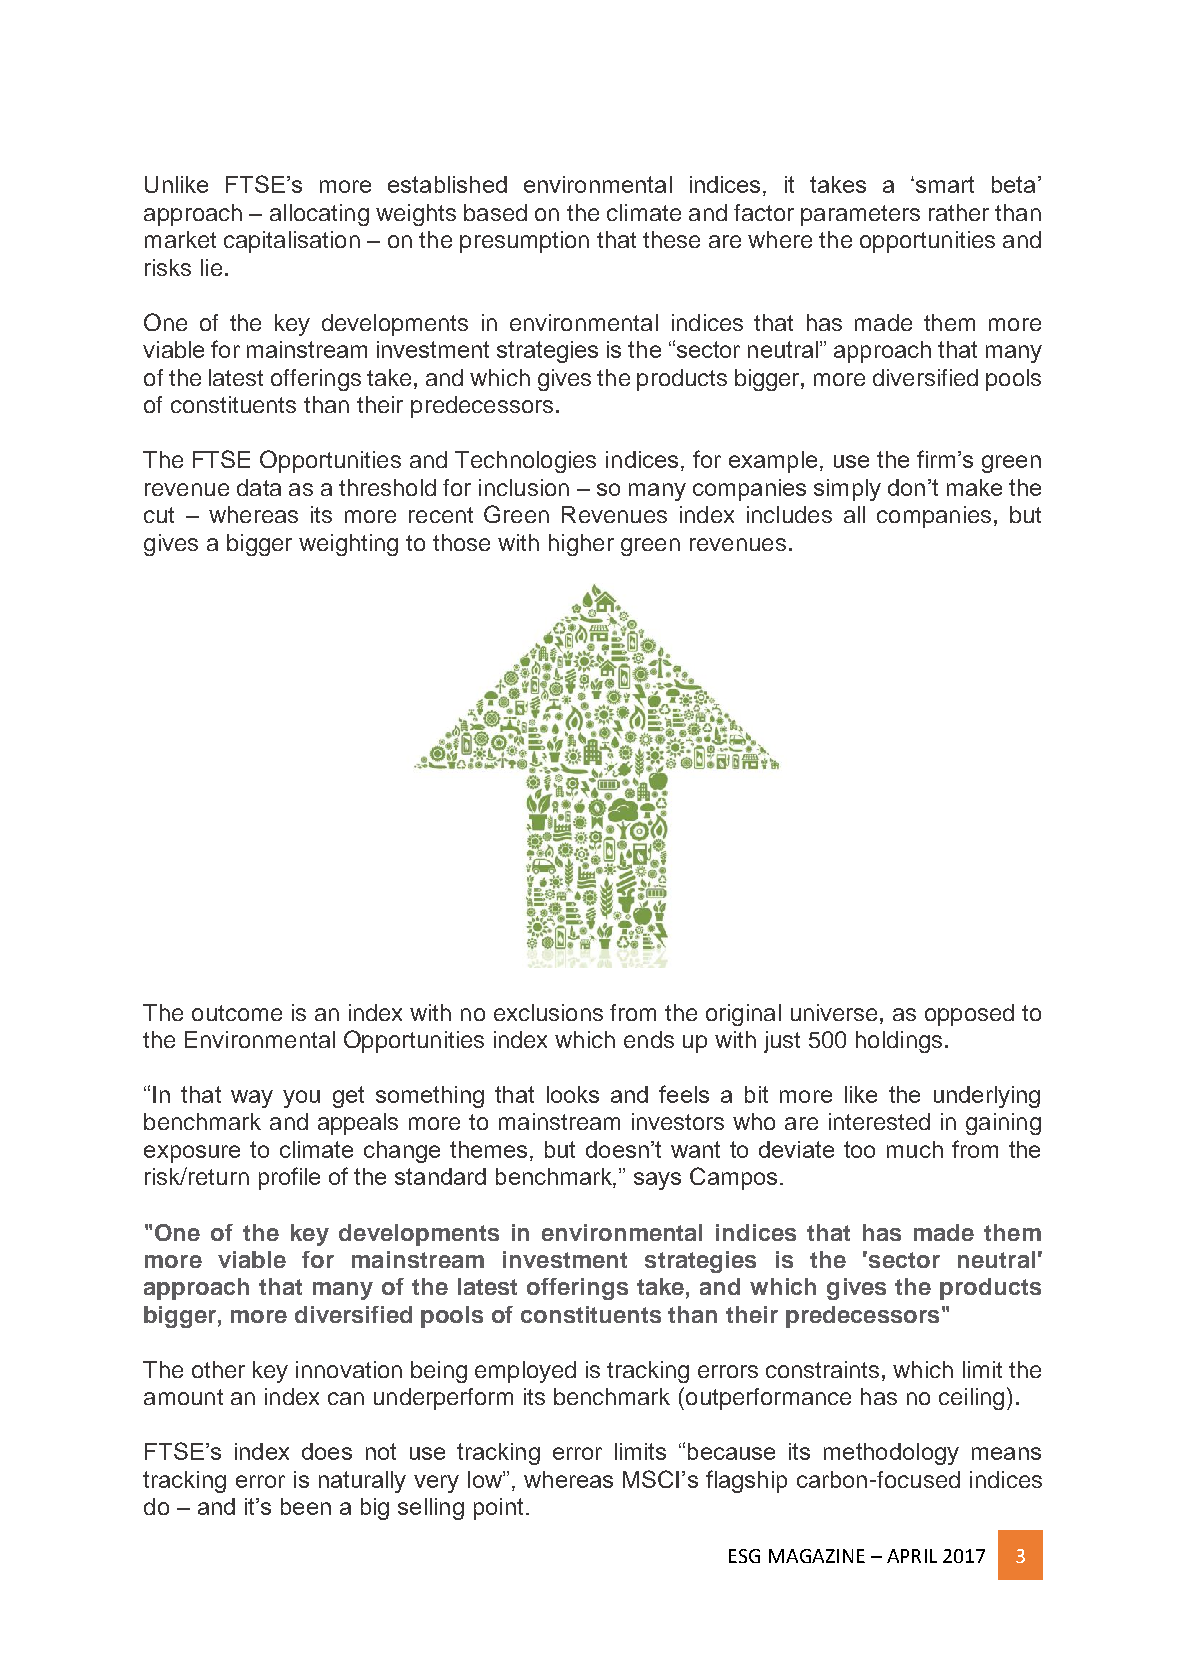 This screenshot has height=1677, width=1186. I want to click on rather, so click(959, 212).
